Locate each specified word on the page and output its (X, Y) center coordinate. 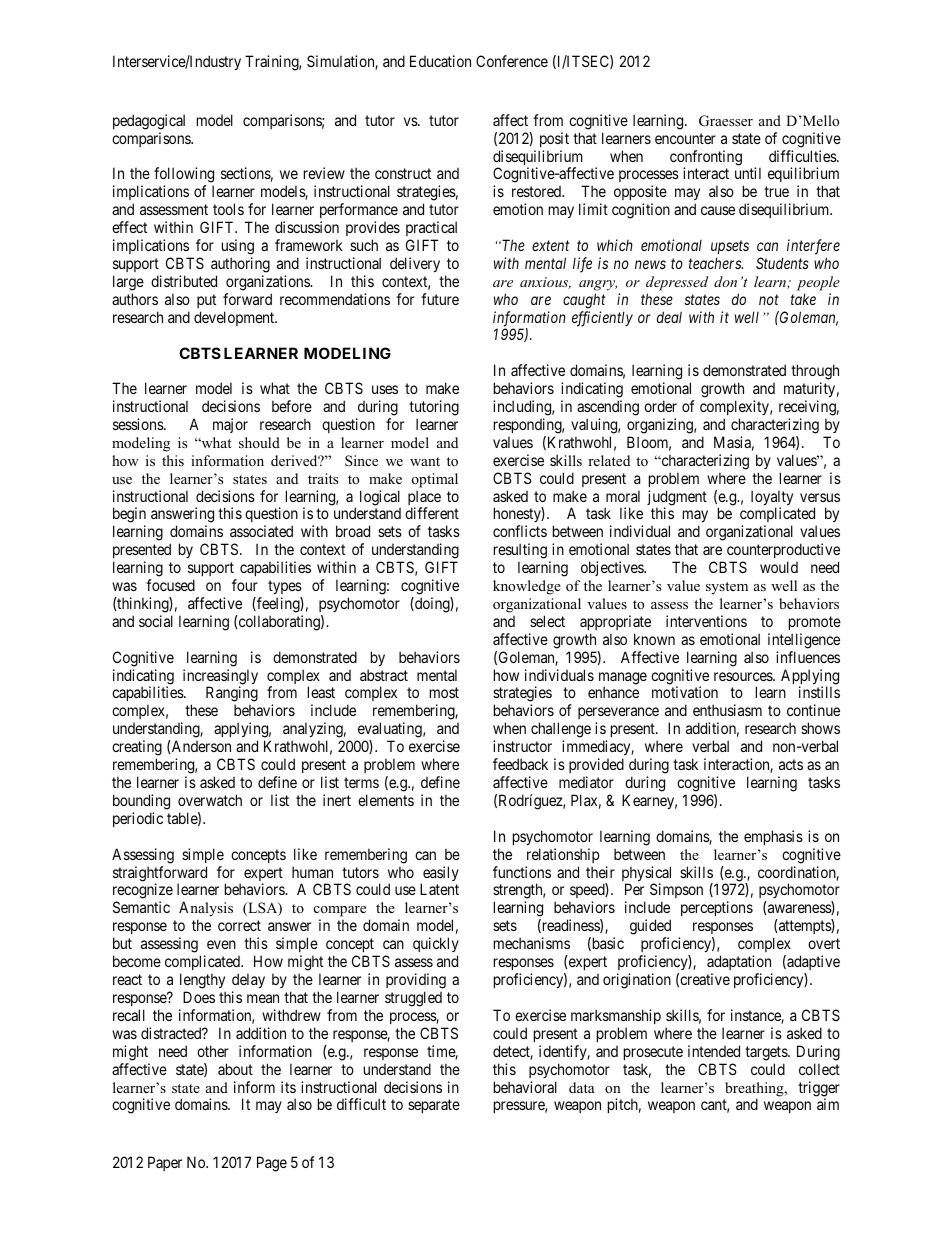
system (727, 588)
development (235, 318)
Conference (512, 61)
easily (440, 875)
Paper (165, 1163)
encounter (685, 138)
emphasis (773, 837)
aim (828, 1104)
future (440, 299)
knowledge (527, 587)
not (769, 299)
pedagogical (149, 122)
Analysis (206, 910)
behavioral (525, 1087)
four (245, 585)
